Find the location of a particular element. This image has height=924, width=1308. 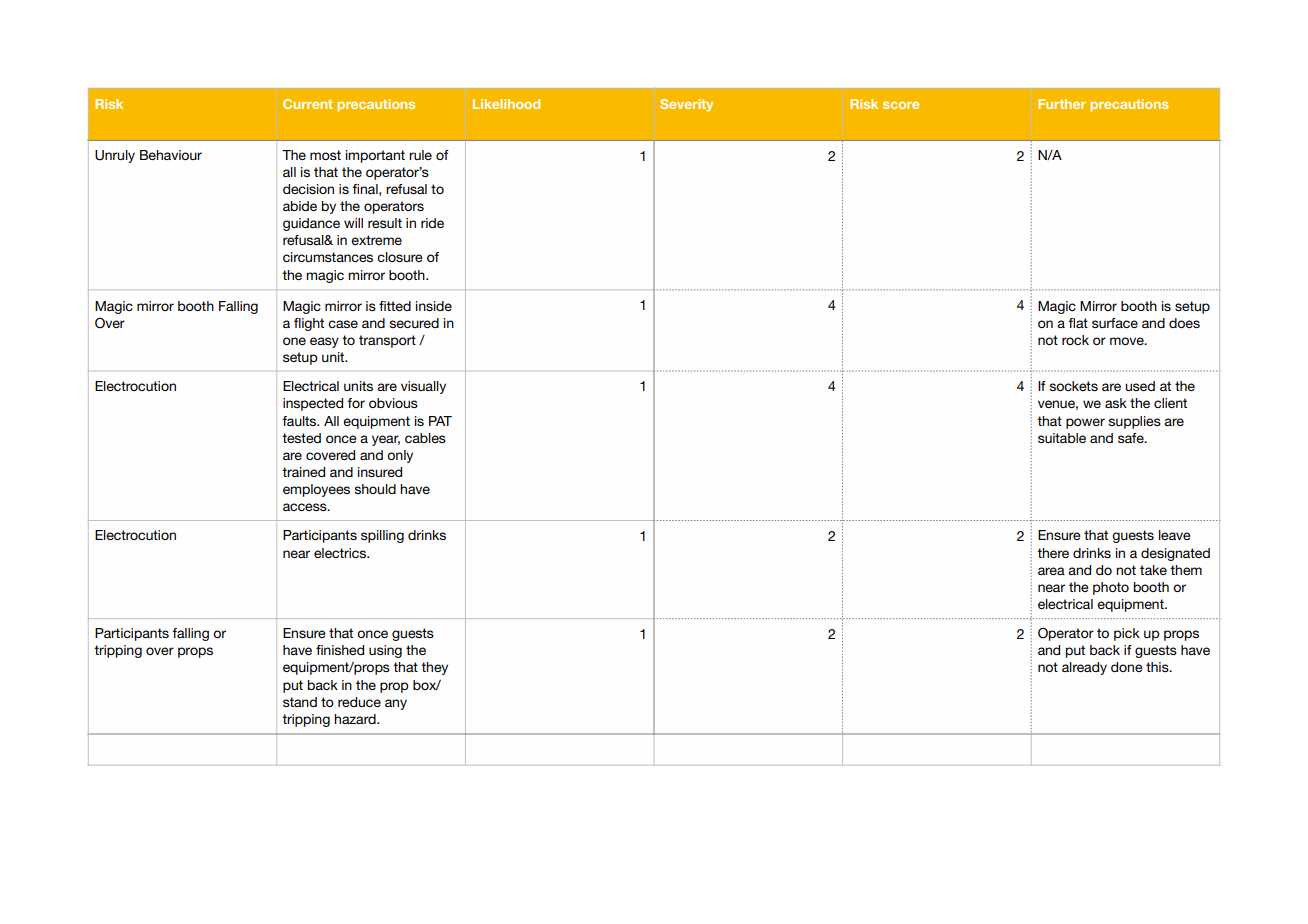

flat is located at coordinates (1078, 323).
